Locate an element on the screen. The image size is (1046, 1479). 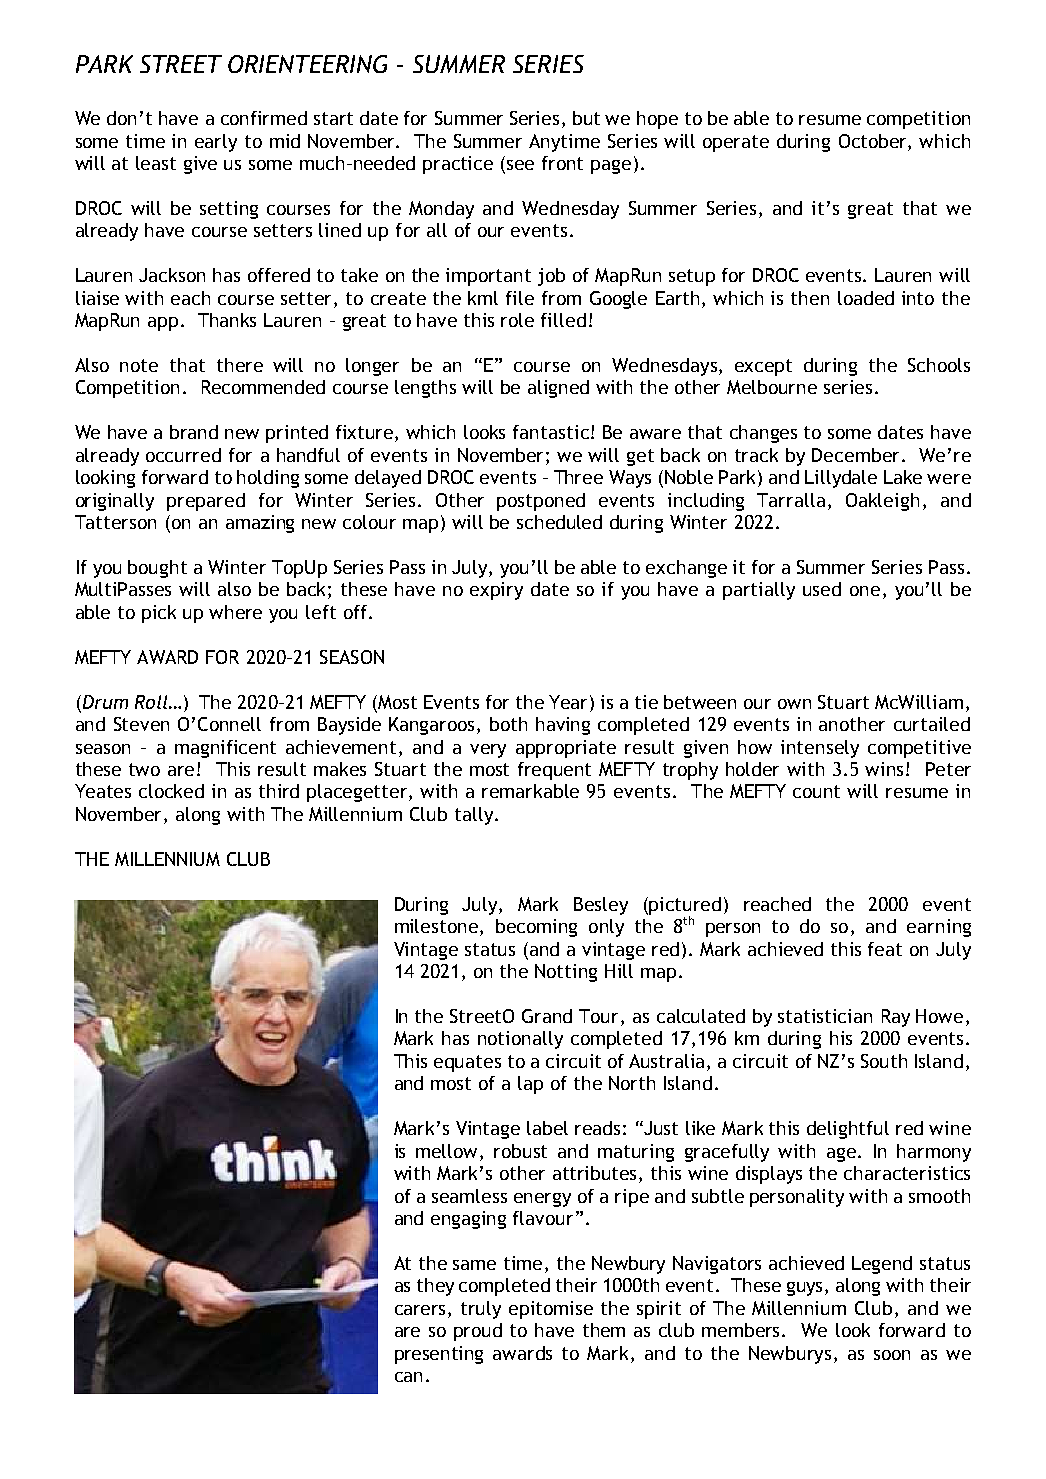
Grand is located at coordinates (547, 1016).
